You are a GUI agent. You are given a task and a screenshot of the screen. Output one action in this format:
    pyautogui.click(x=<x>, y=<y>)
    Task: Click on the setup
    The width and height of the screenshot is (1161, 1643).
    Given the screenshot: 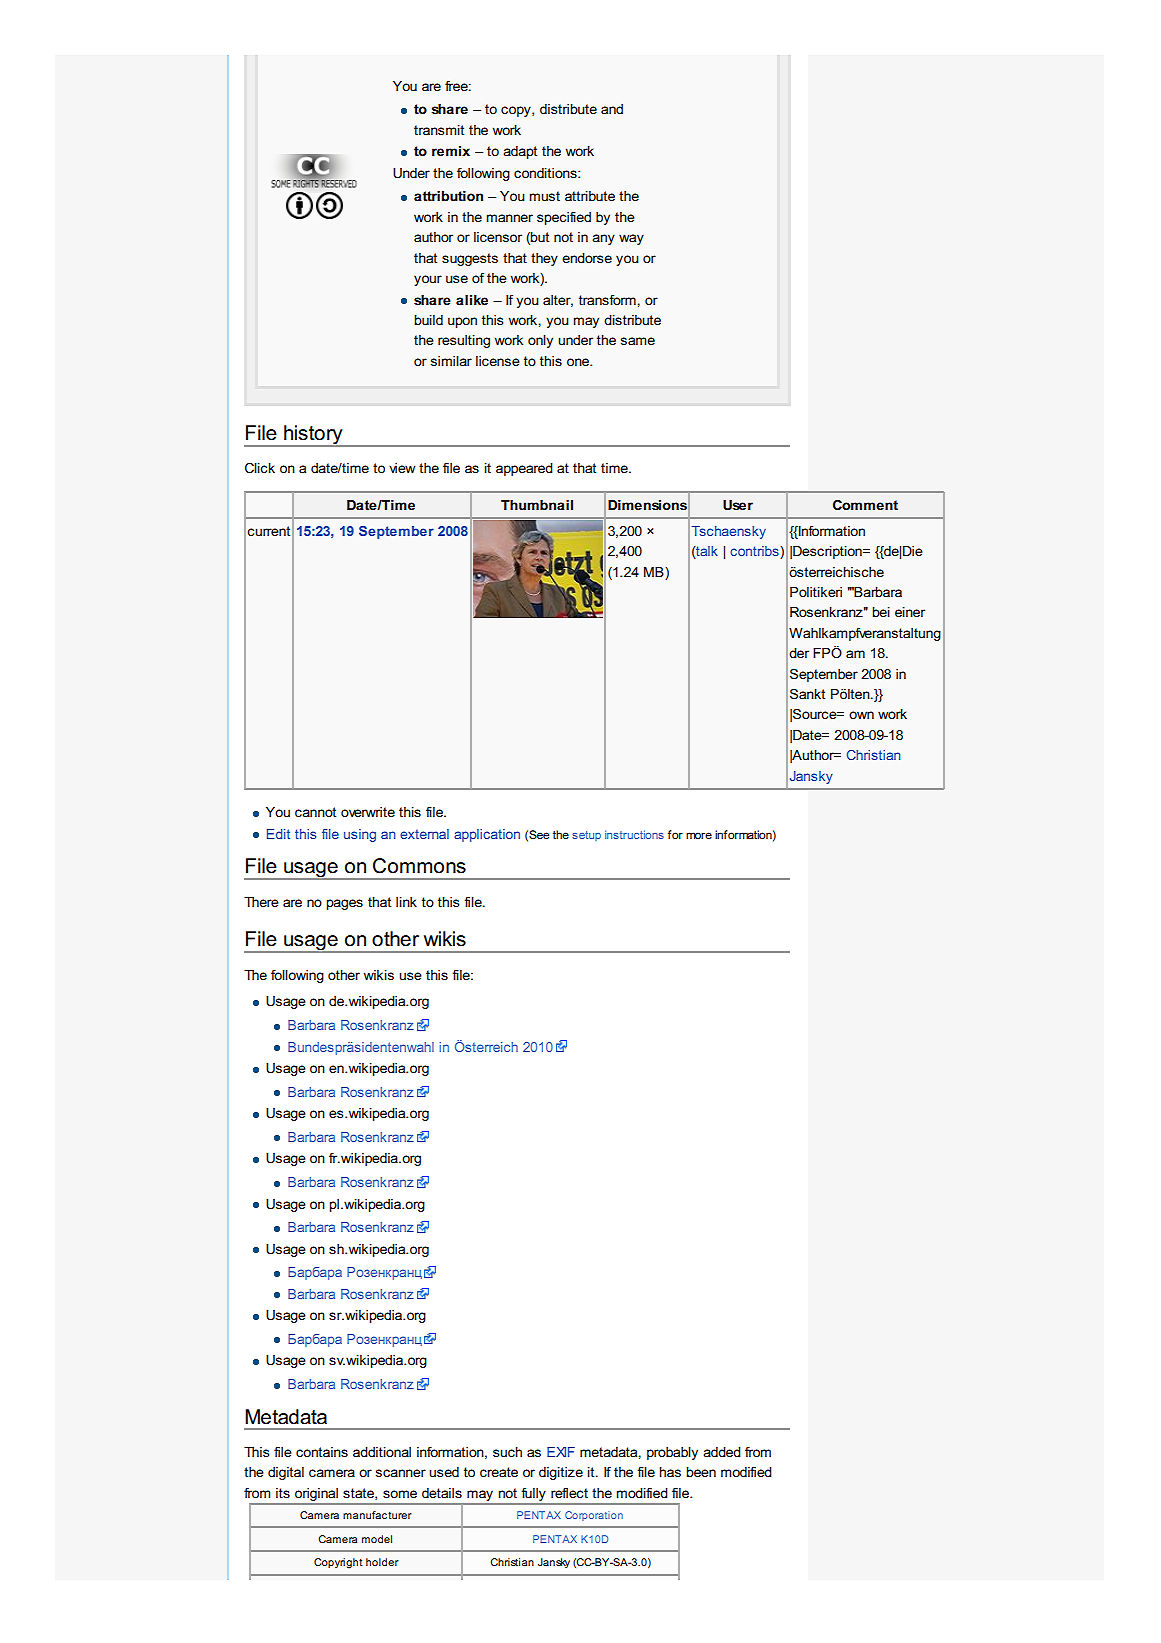 What is the action you would take?
    pyautogui.click(x=586, y=836)
